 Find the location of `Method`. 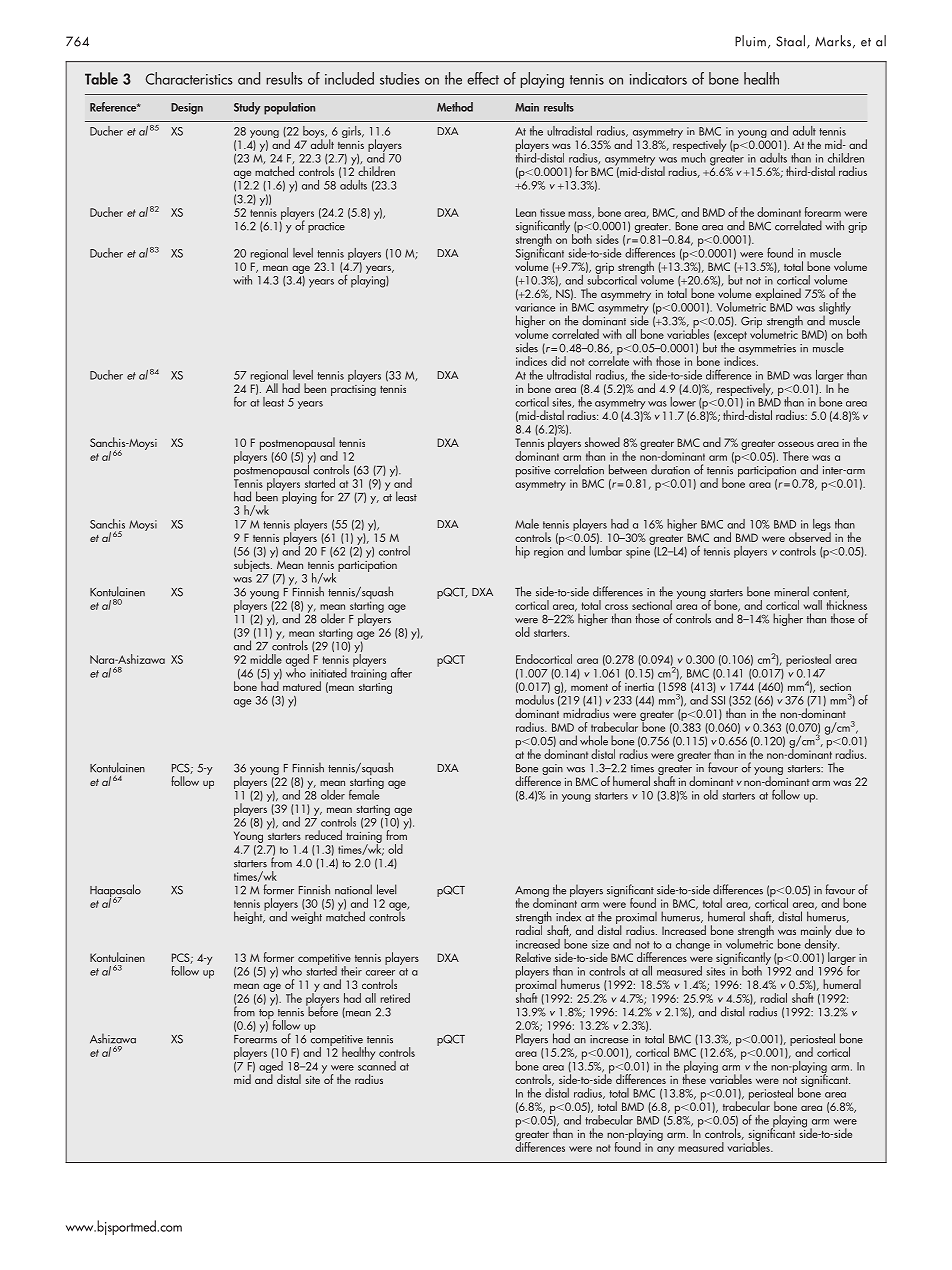

Method is located at coordinates (455, 107).
